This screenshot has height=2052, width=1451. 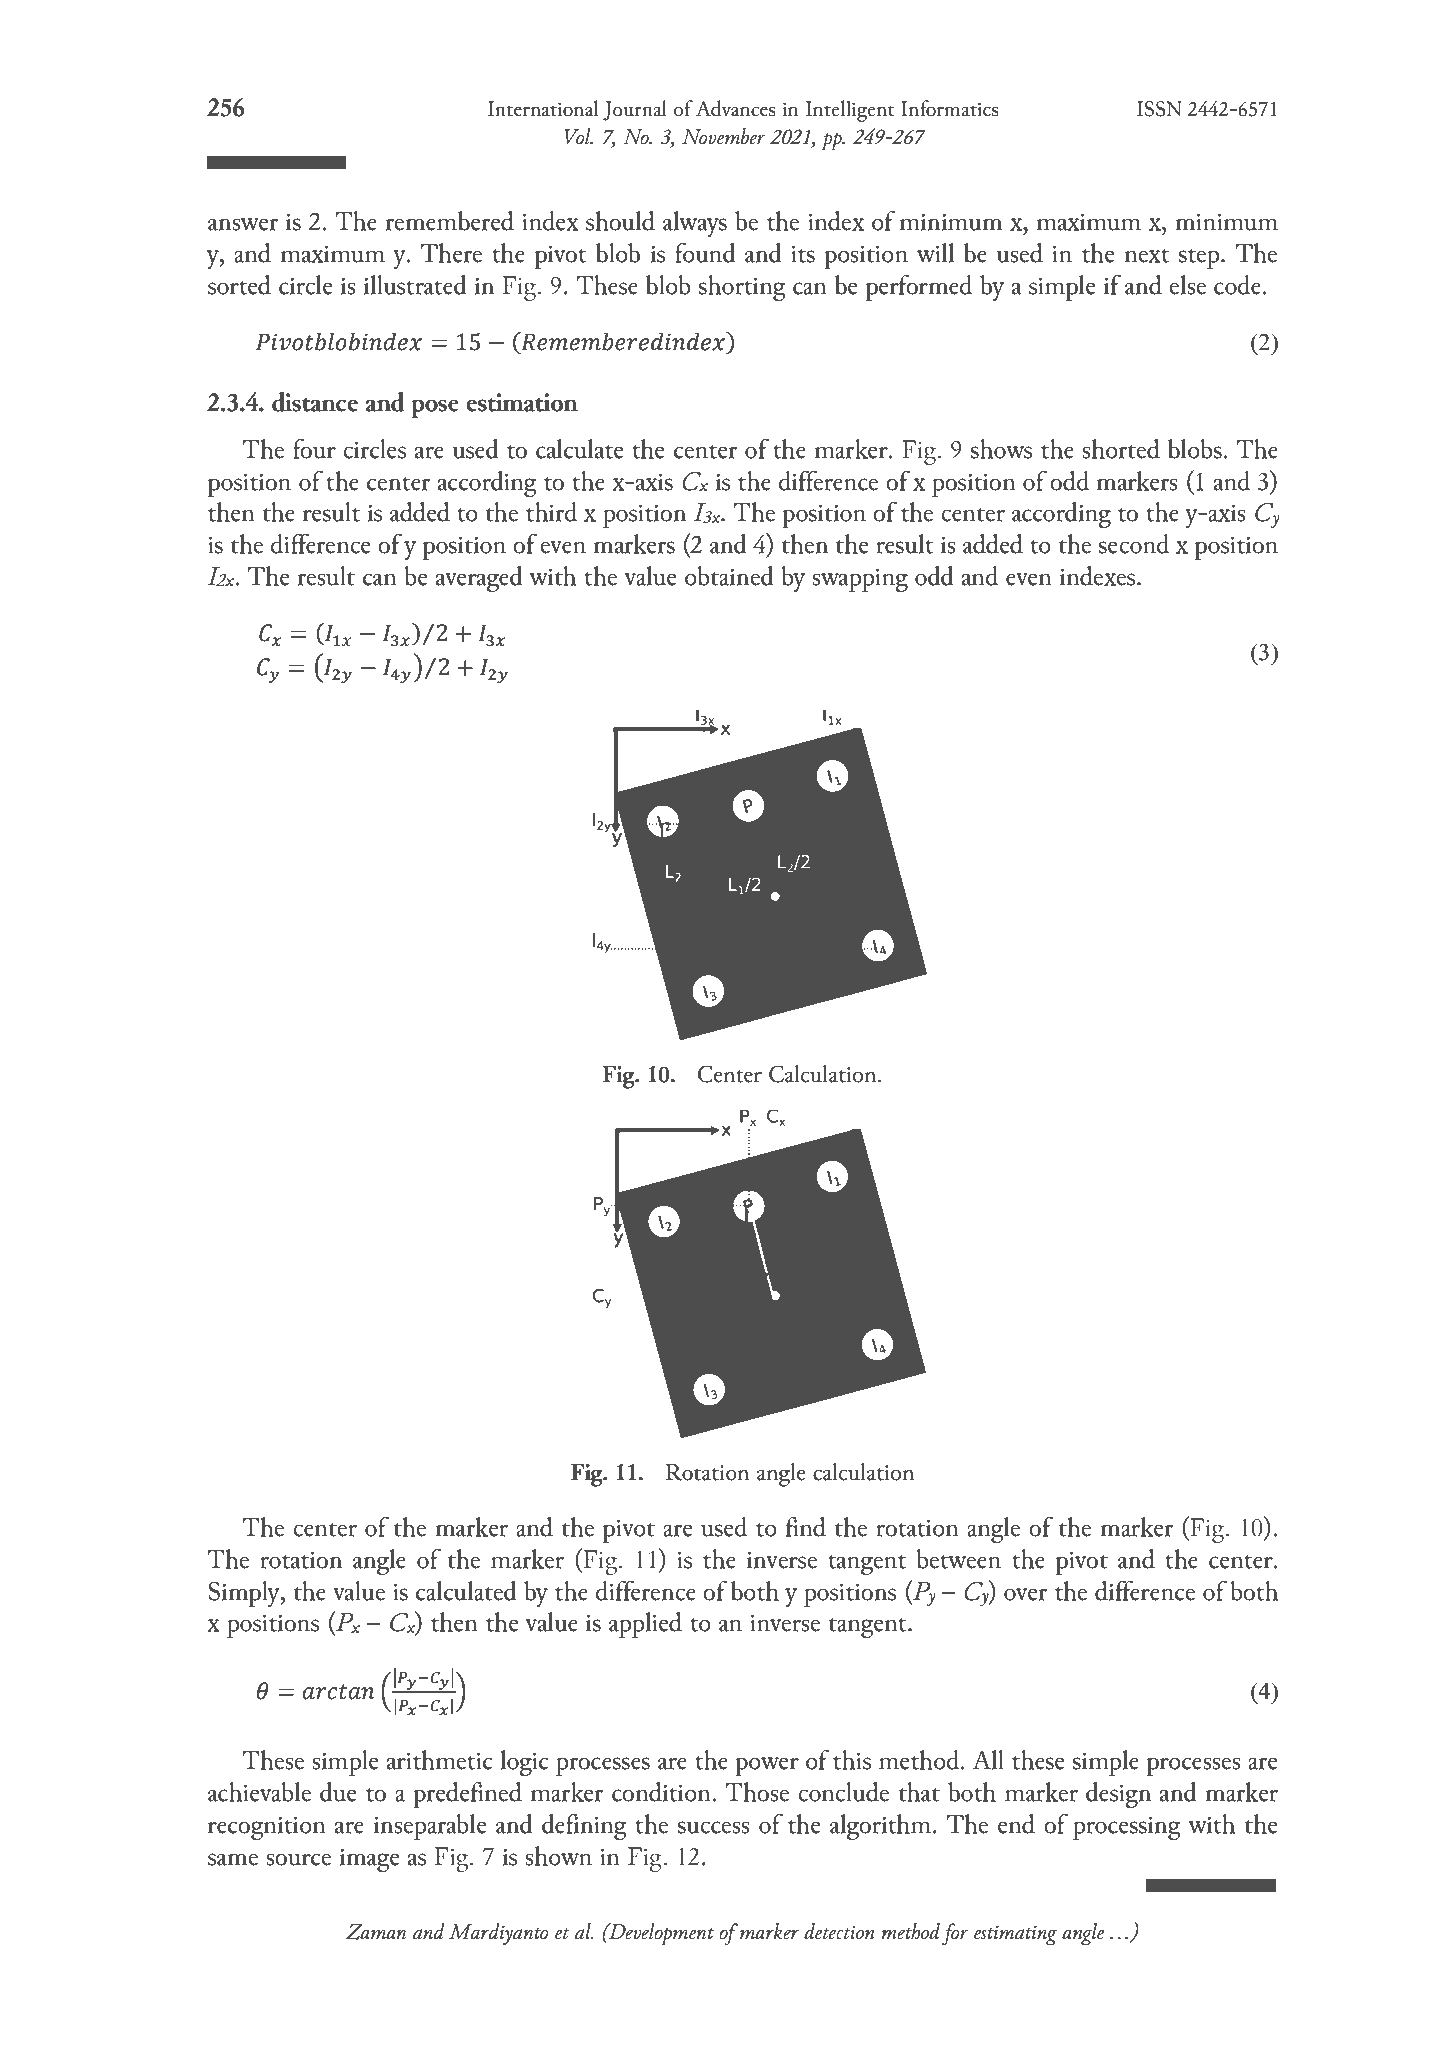 What do you see at coordinates (1134, 544) in the screenshot?
I see `second` at bounding box center [1134, 544].
